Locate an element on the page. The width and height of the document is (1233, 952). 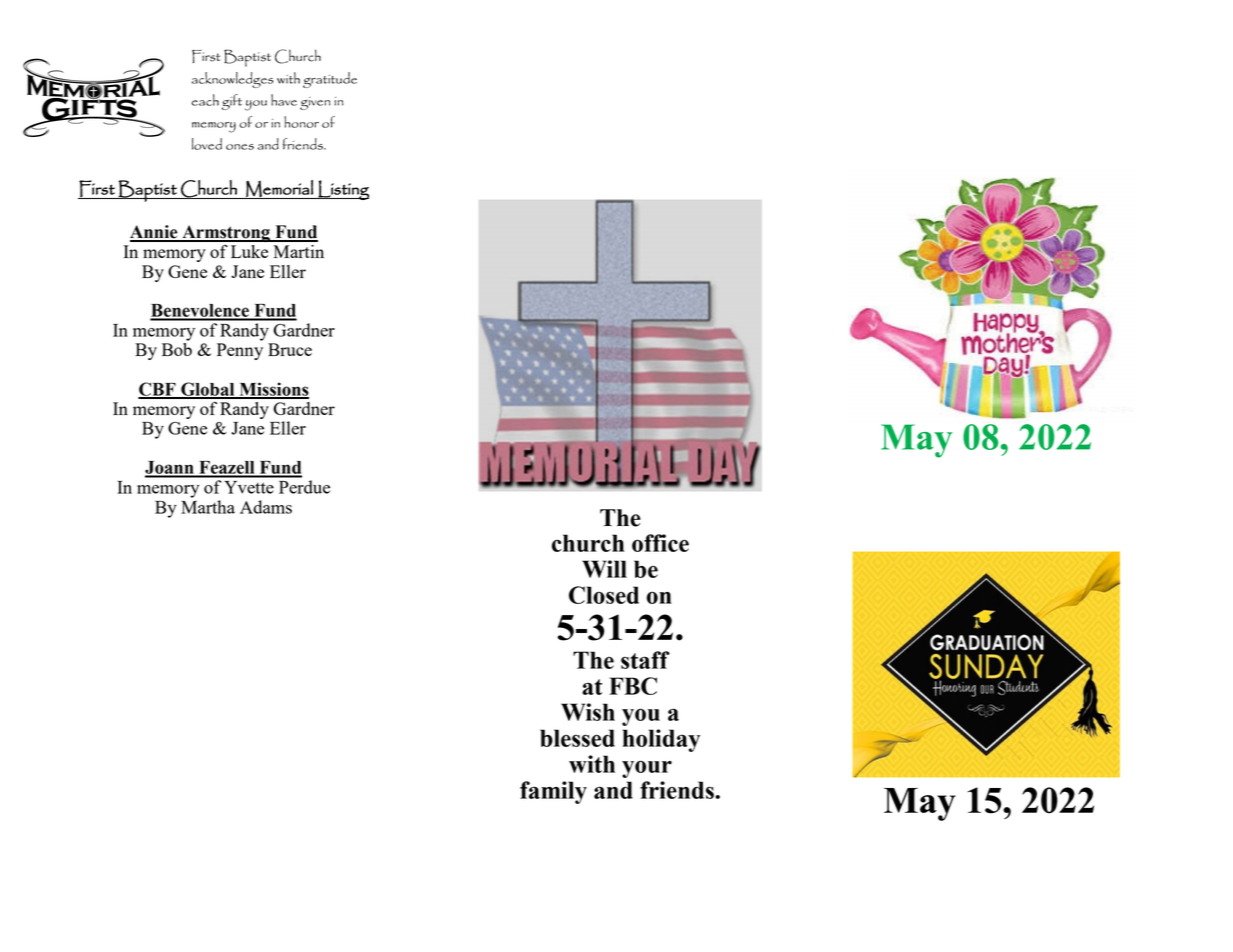
Perdue is located at coordinates (304, 487).
